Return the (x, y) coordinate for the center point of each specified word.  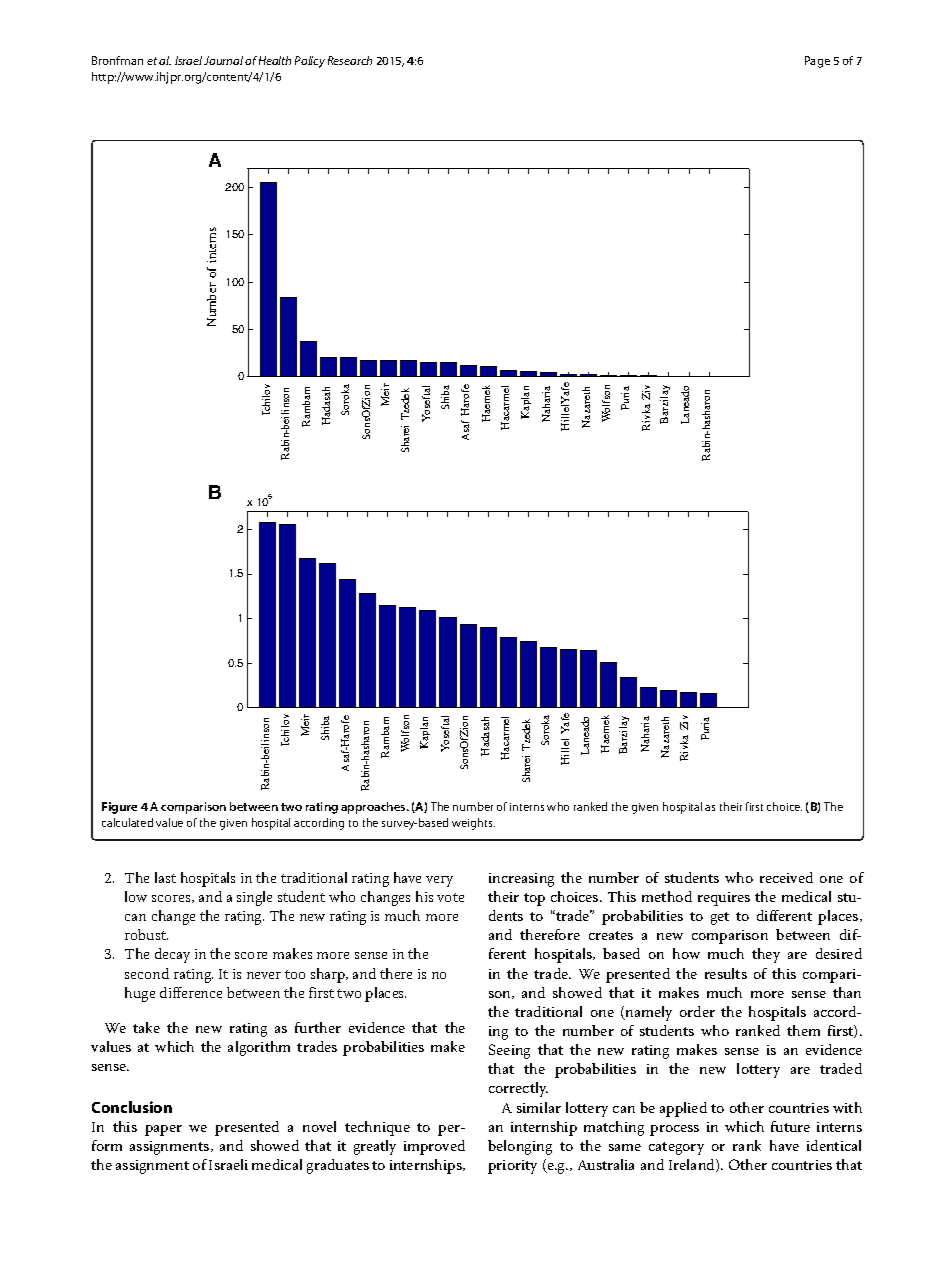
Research (350, 60)
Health (275, 60)
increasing (521, 880)
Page (817, 62)
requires (724, 899)
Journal (223, 60)
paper (163, 1130)
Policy (310, 62)
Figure (119, 808)
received (786, 877)
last (165, 877)
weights (473, 824)
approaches (374, 808)
